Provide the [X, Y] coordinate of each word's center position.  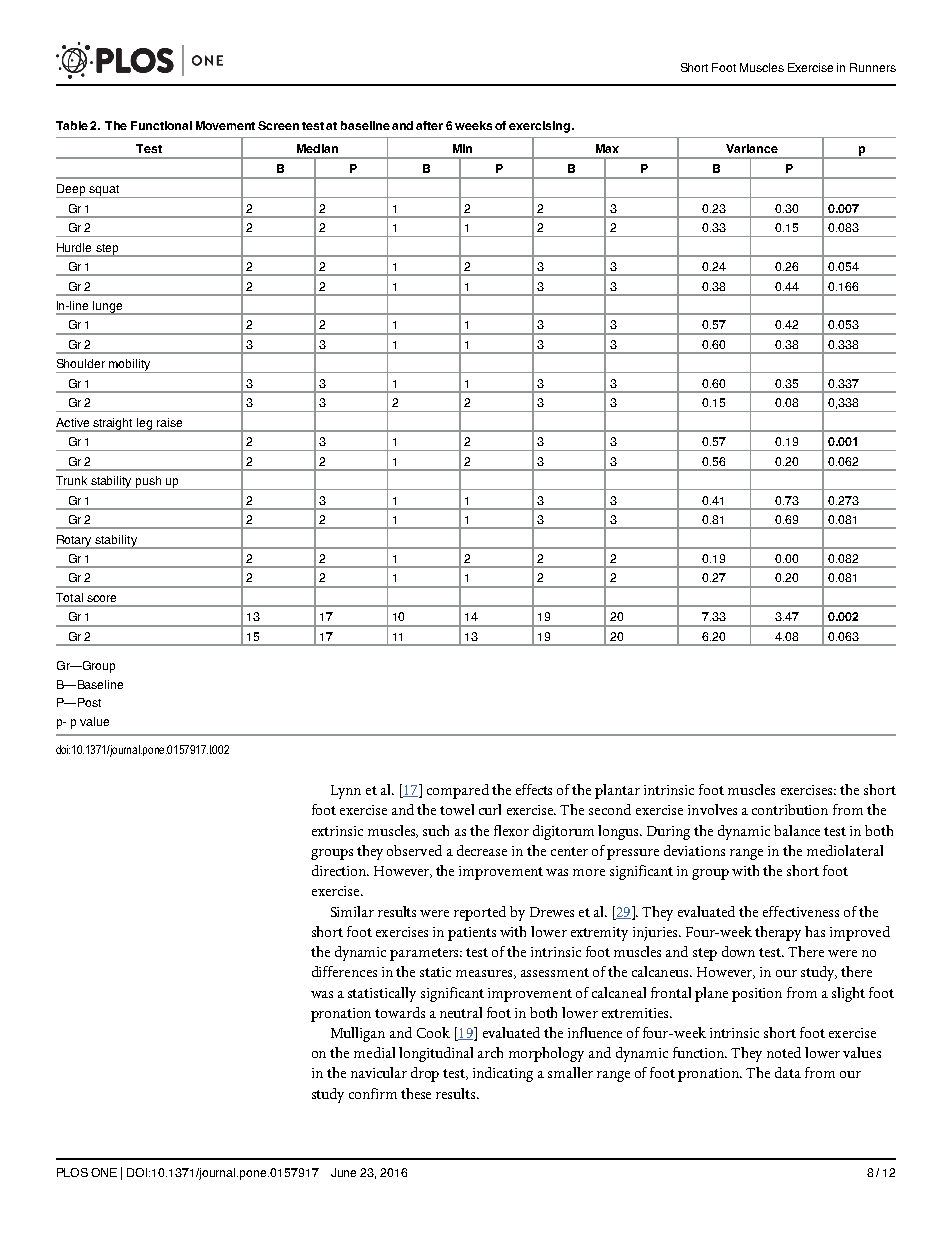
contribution [790, 809]
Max [607, 148]
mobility [130, 366]
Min [462, 148]
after [429, 125]
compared [458, 791]
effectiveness [801, 911]
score [101, 598]
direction [340, 870]
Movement [225, 125]
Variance [752, 148]
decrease [482, 850]
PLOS [72, 1172]
